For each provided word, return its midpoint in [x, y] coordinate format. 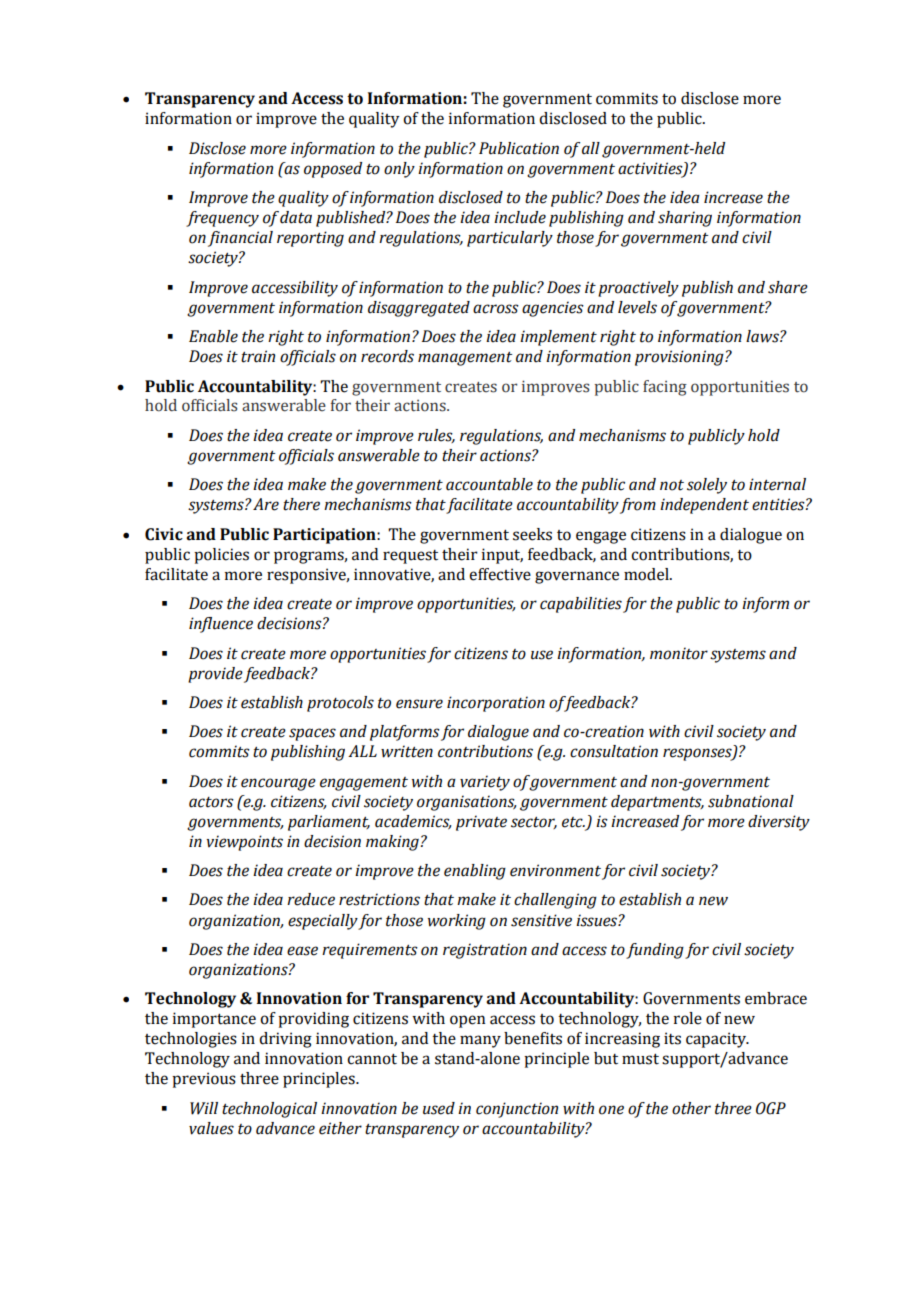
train [258, 356]
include [520, 217]
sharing [685, 219]
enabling [475, 872]
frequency [222, 219]
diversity [779, 823]
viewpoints [244, 843]
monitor [679, 653]
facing [665, 388]
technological [269, 1110]
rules [436, 436]
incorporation [496, 704]
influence [221, 625]
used [439, 1108]
